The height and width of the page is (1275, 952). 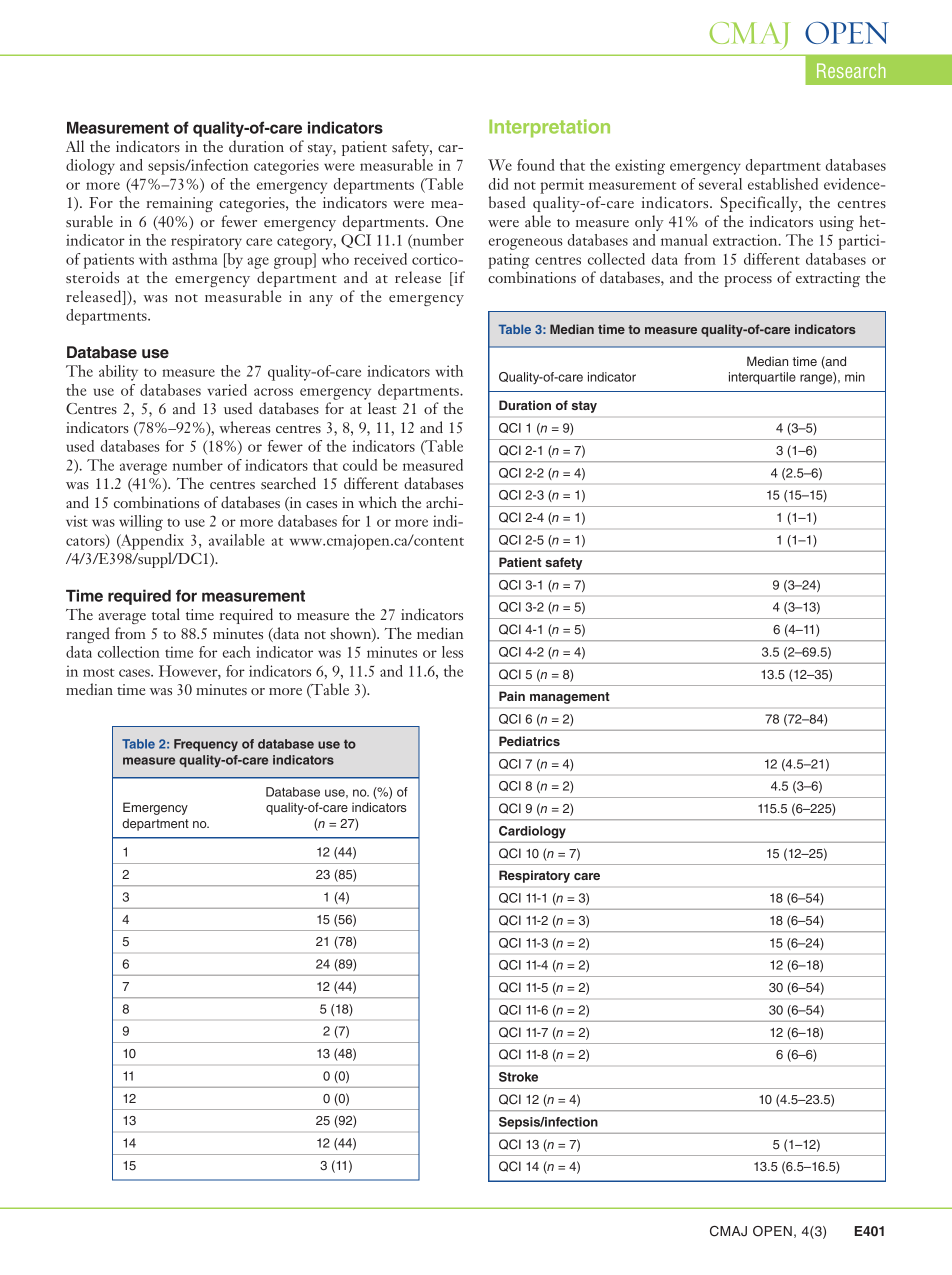 What do you see at coordinates (166, 614) in the page?
I see `total` at bounding box center [166, 614].
